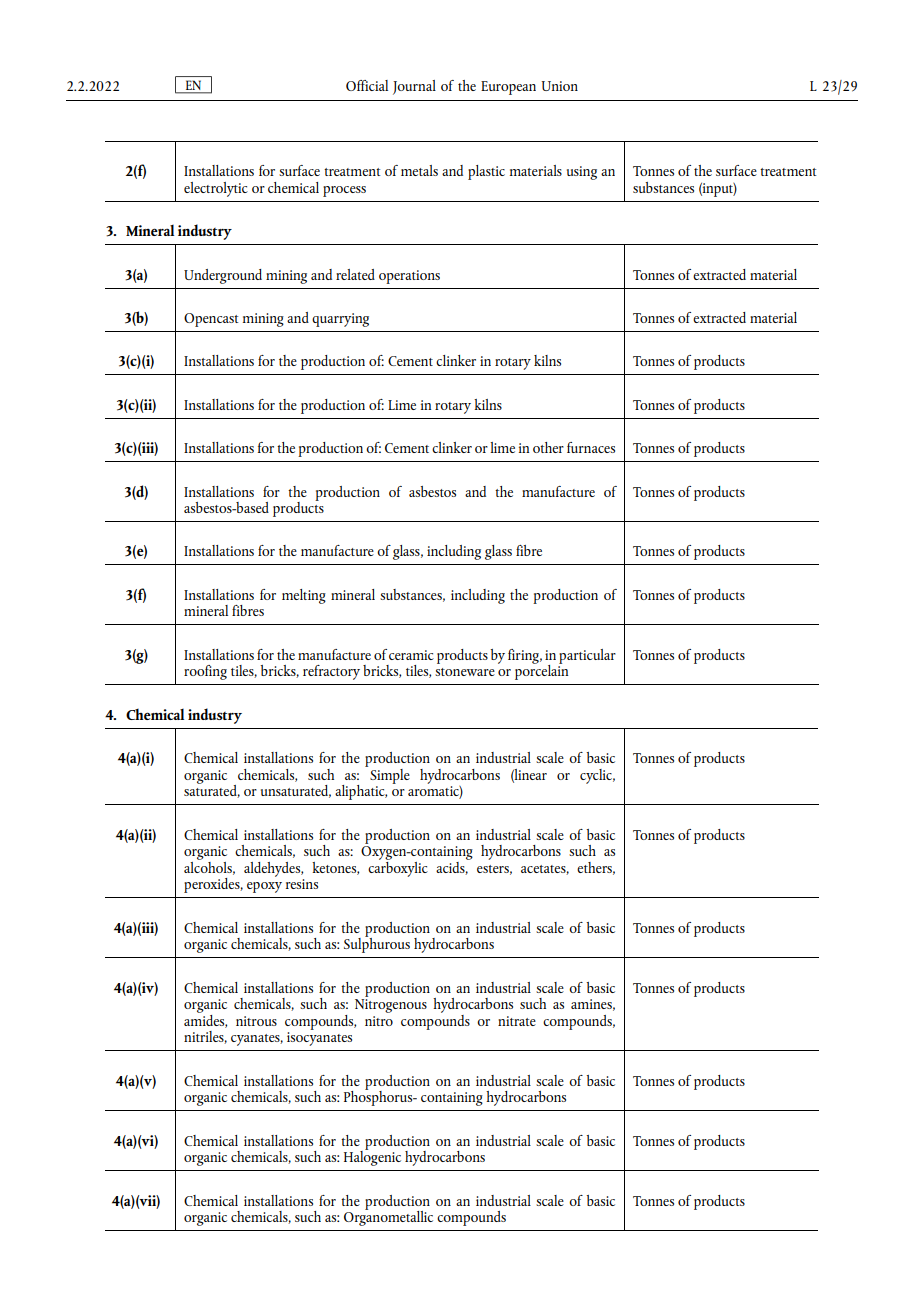 This image has width=924, height=1308. Describe the element at coordinates (560, 86) in the image. I see `Union` at that location.
